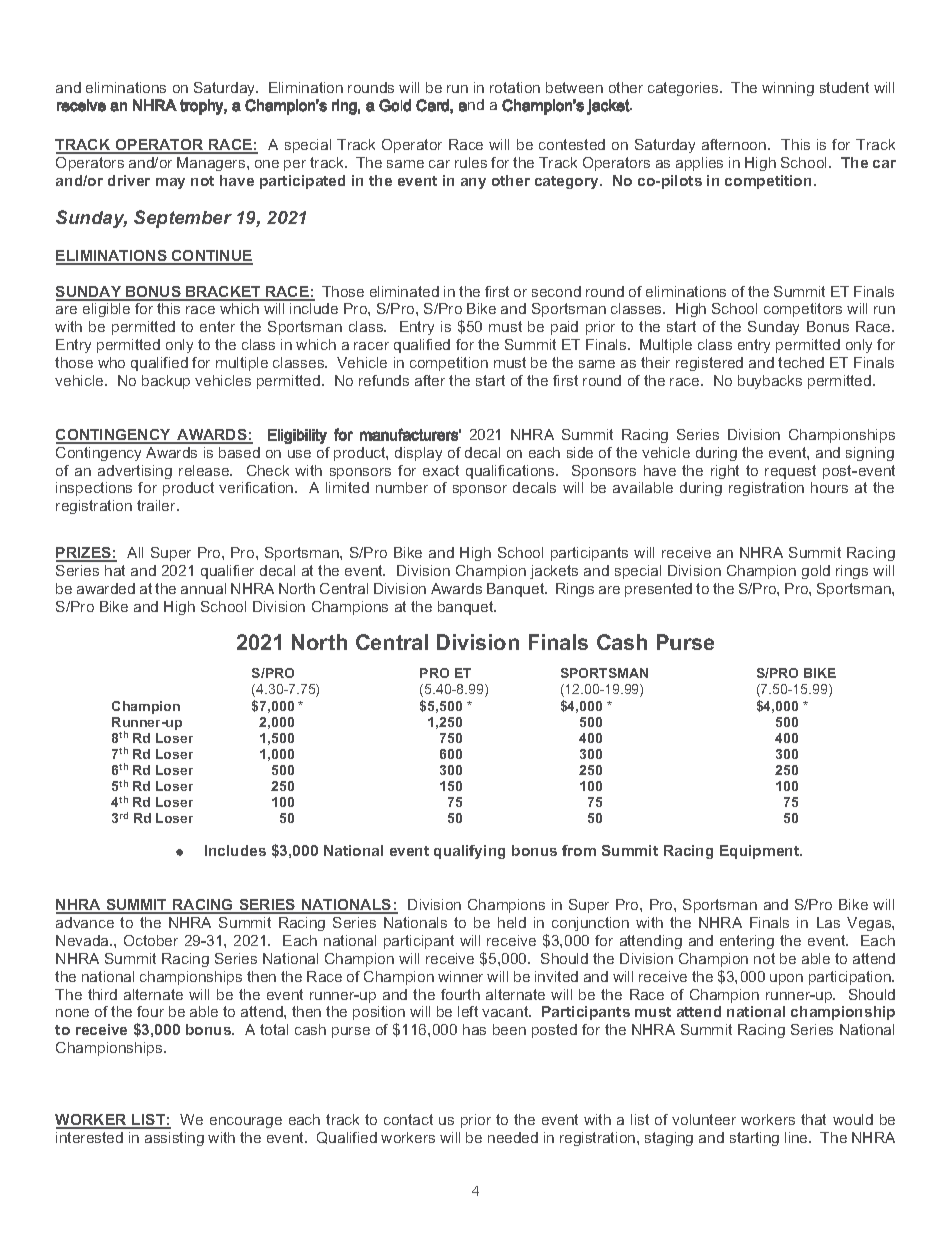  I want to click on jackets, so click(554, 572).
